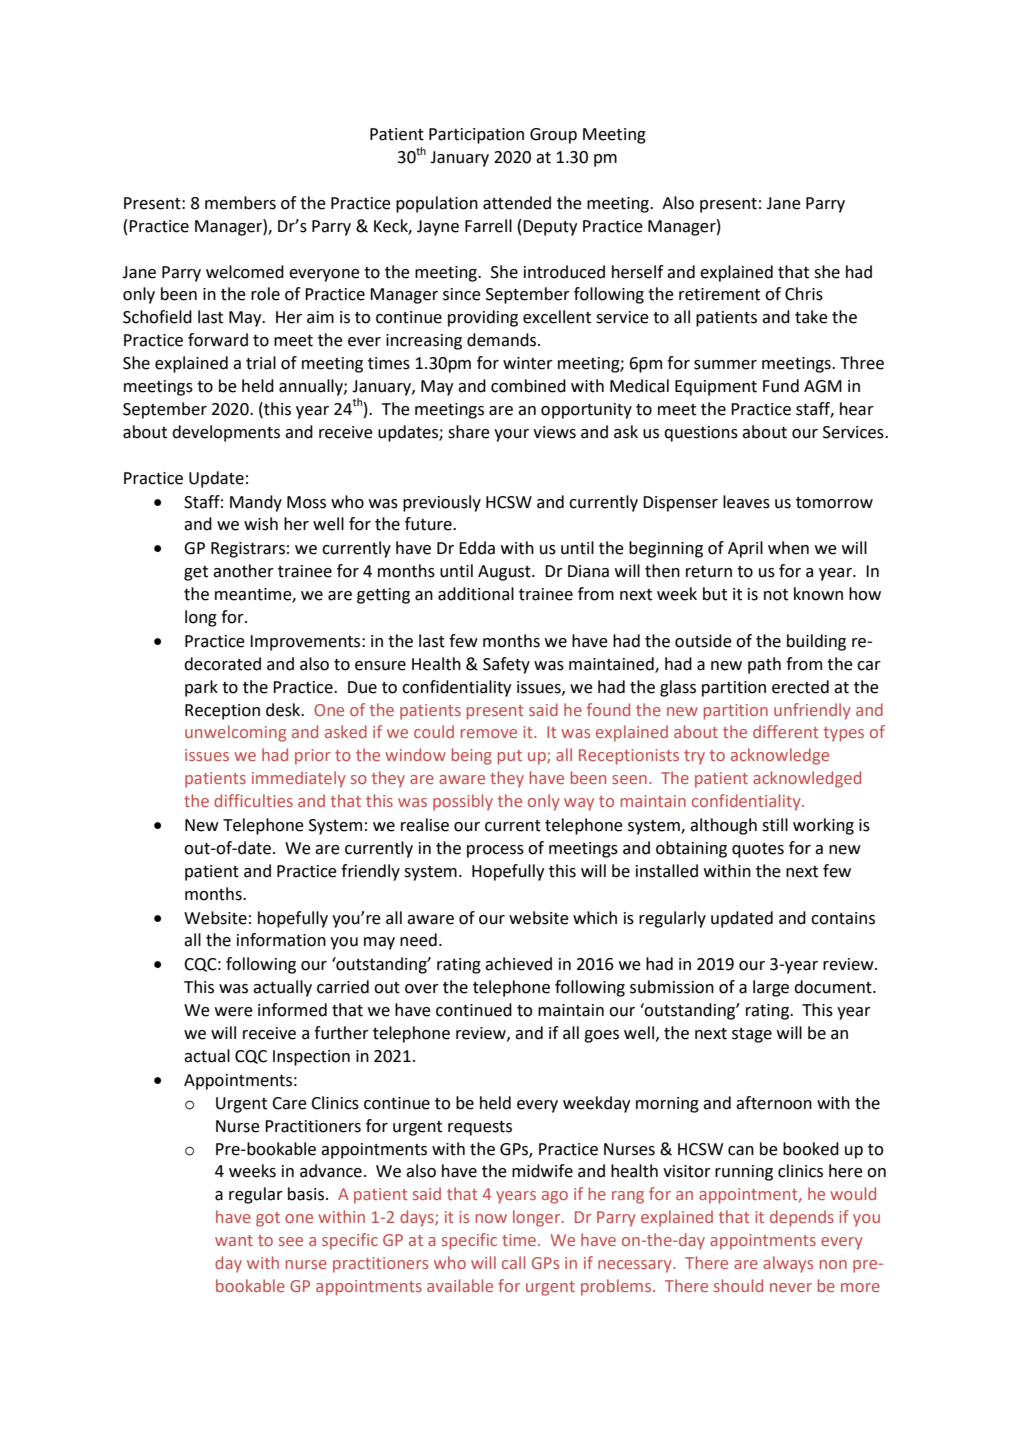  What do you see at coordinates (804, 294) in the screenshot?
I see `Chris` at bounding box center [804, 294].
